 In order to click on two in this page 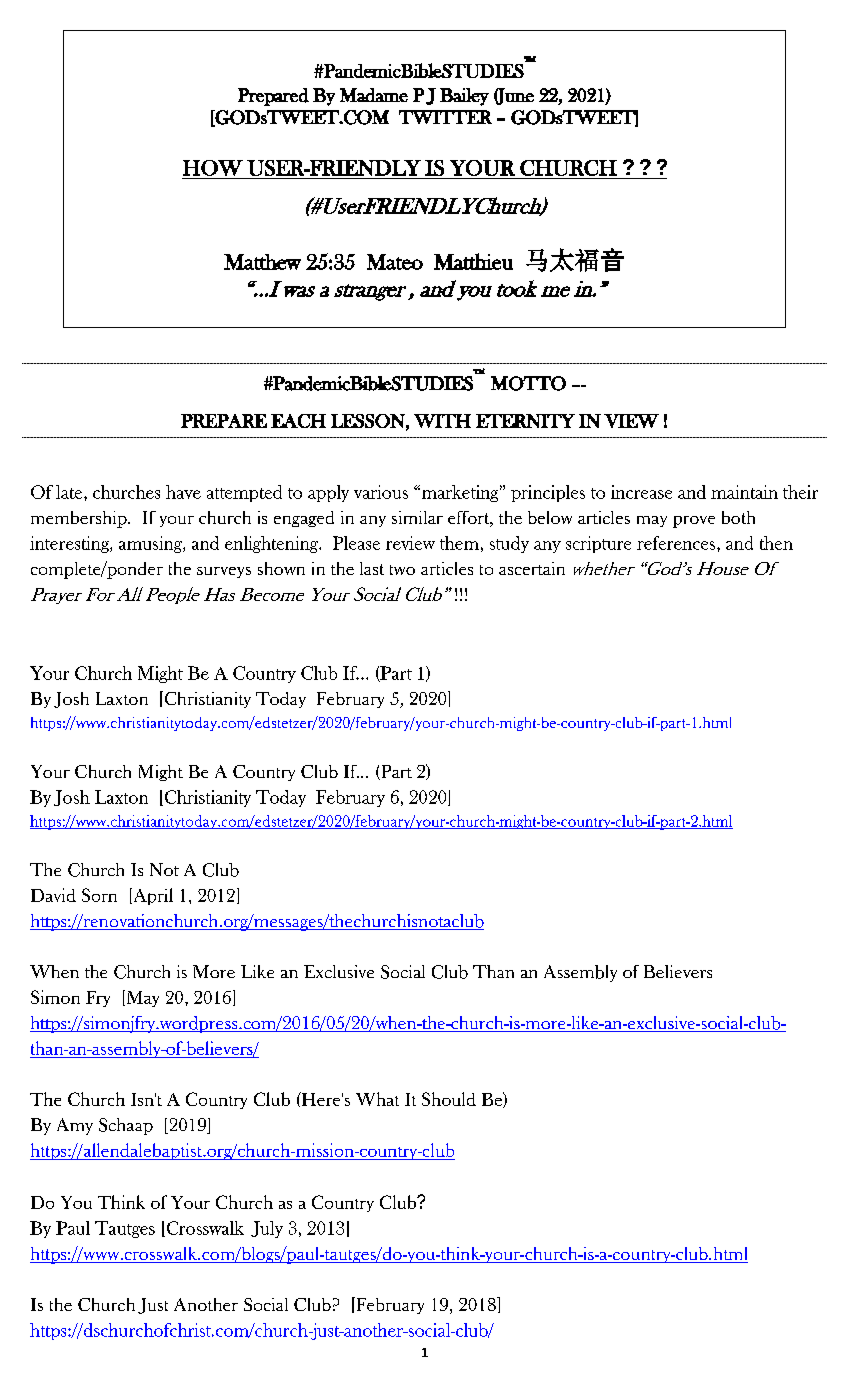, I will do `click(402, 570)`.
